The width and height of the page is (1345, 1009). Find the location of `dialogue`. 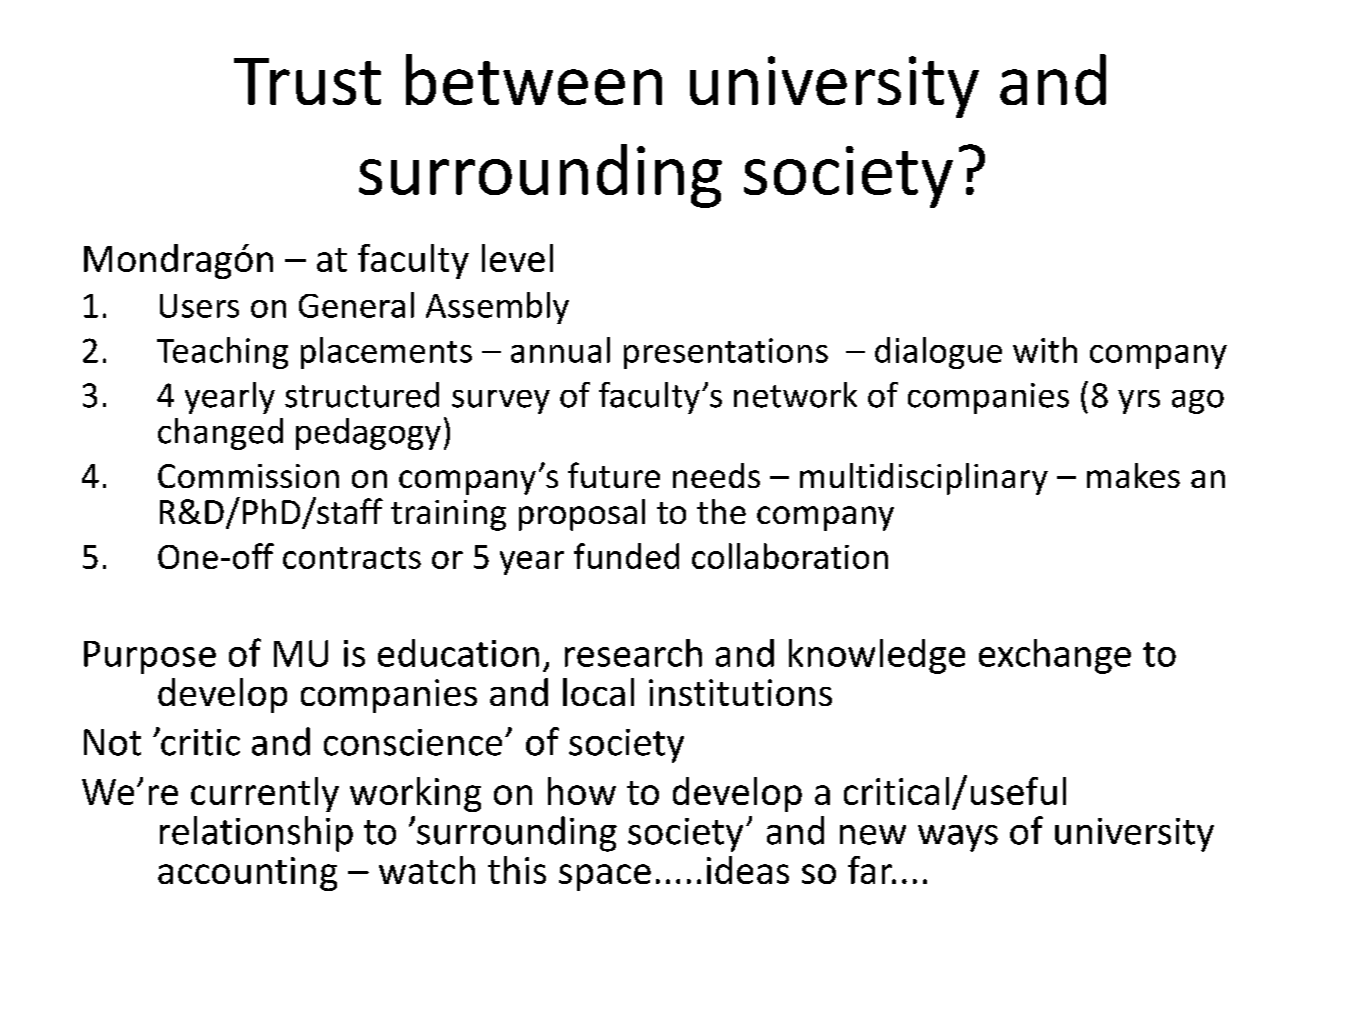

dialogue is located at coordinates (938, 353).
